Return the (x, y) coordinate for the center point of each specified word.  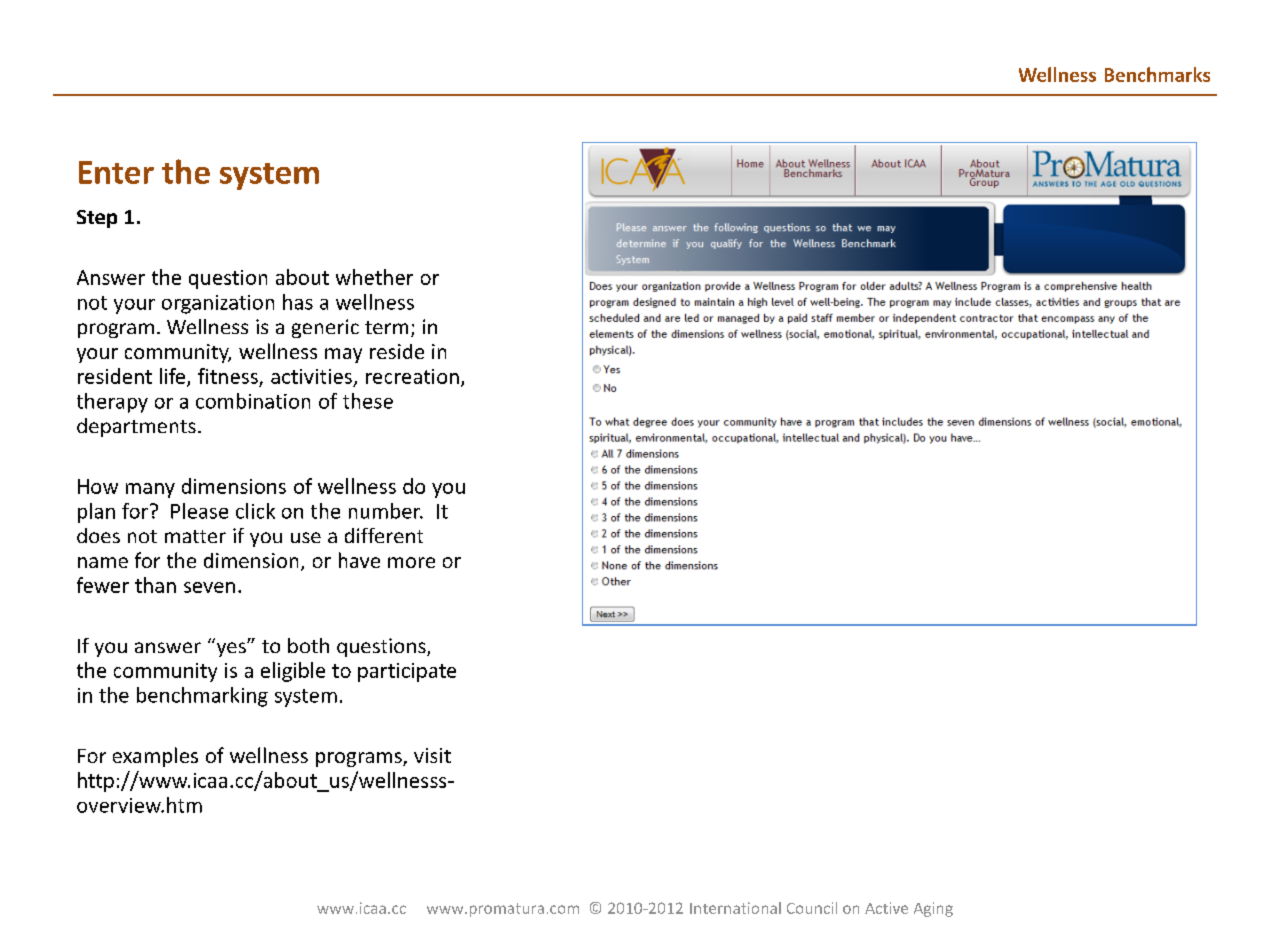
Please (199, 511)
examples (155, 757)
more (411, 562)
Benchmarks (1157, 74)
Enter (116, 172)
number (386, 511)
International (735, 908)
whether (374, 277)
